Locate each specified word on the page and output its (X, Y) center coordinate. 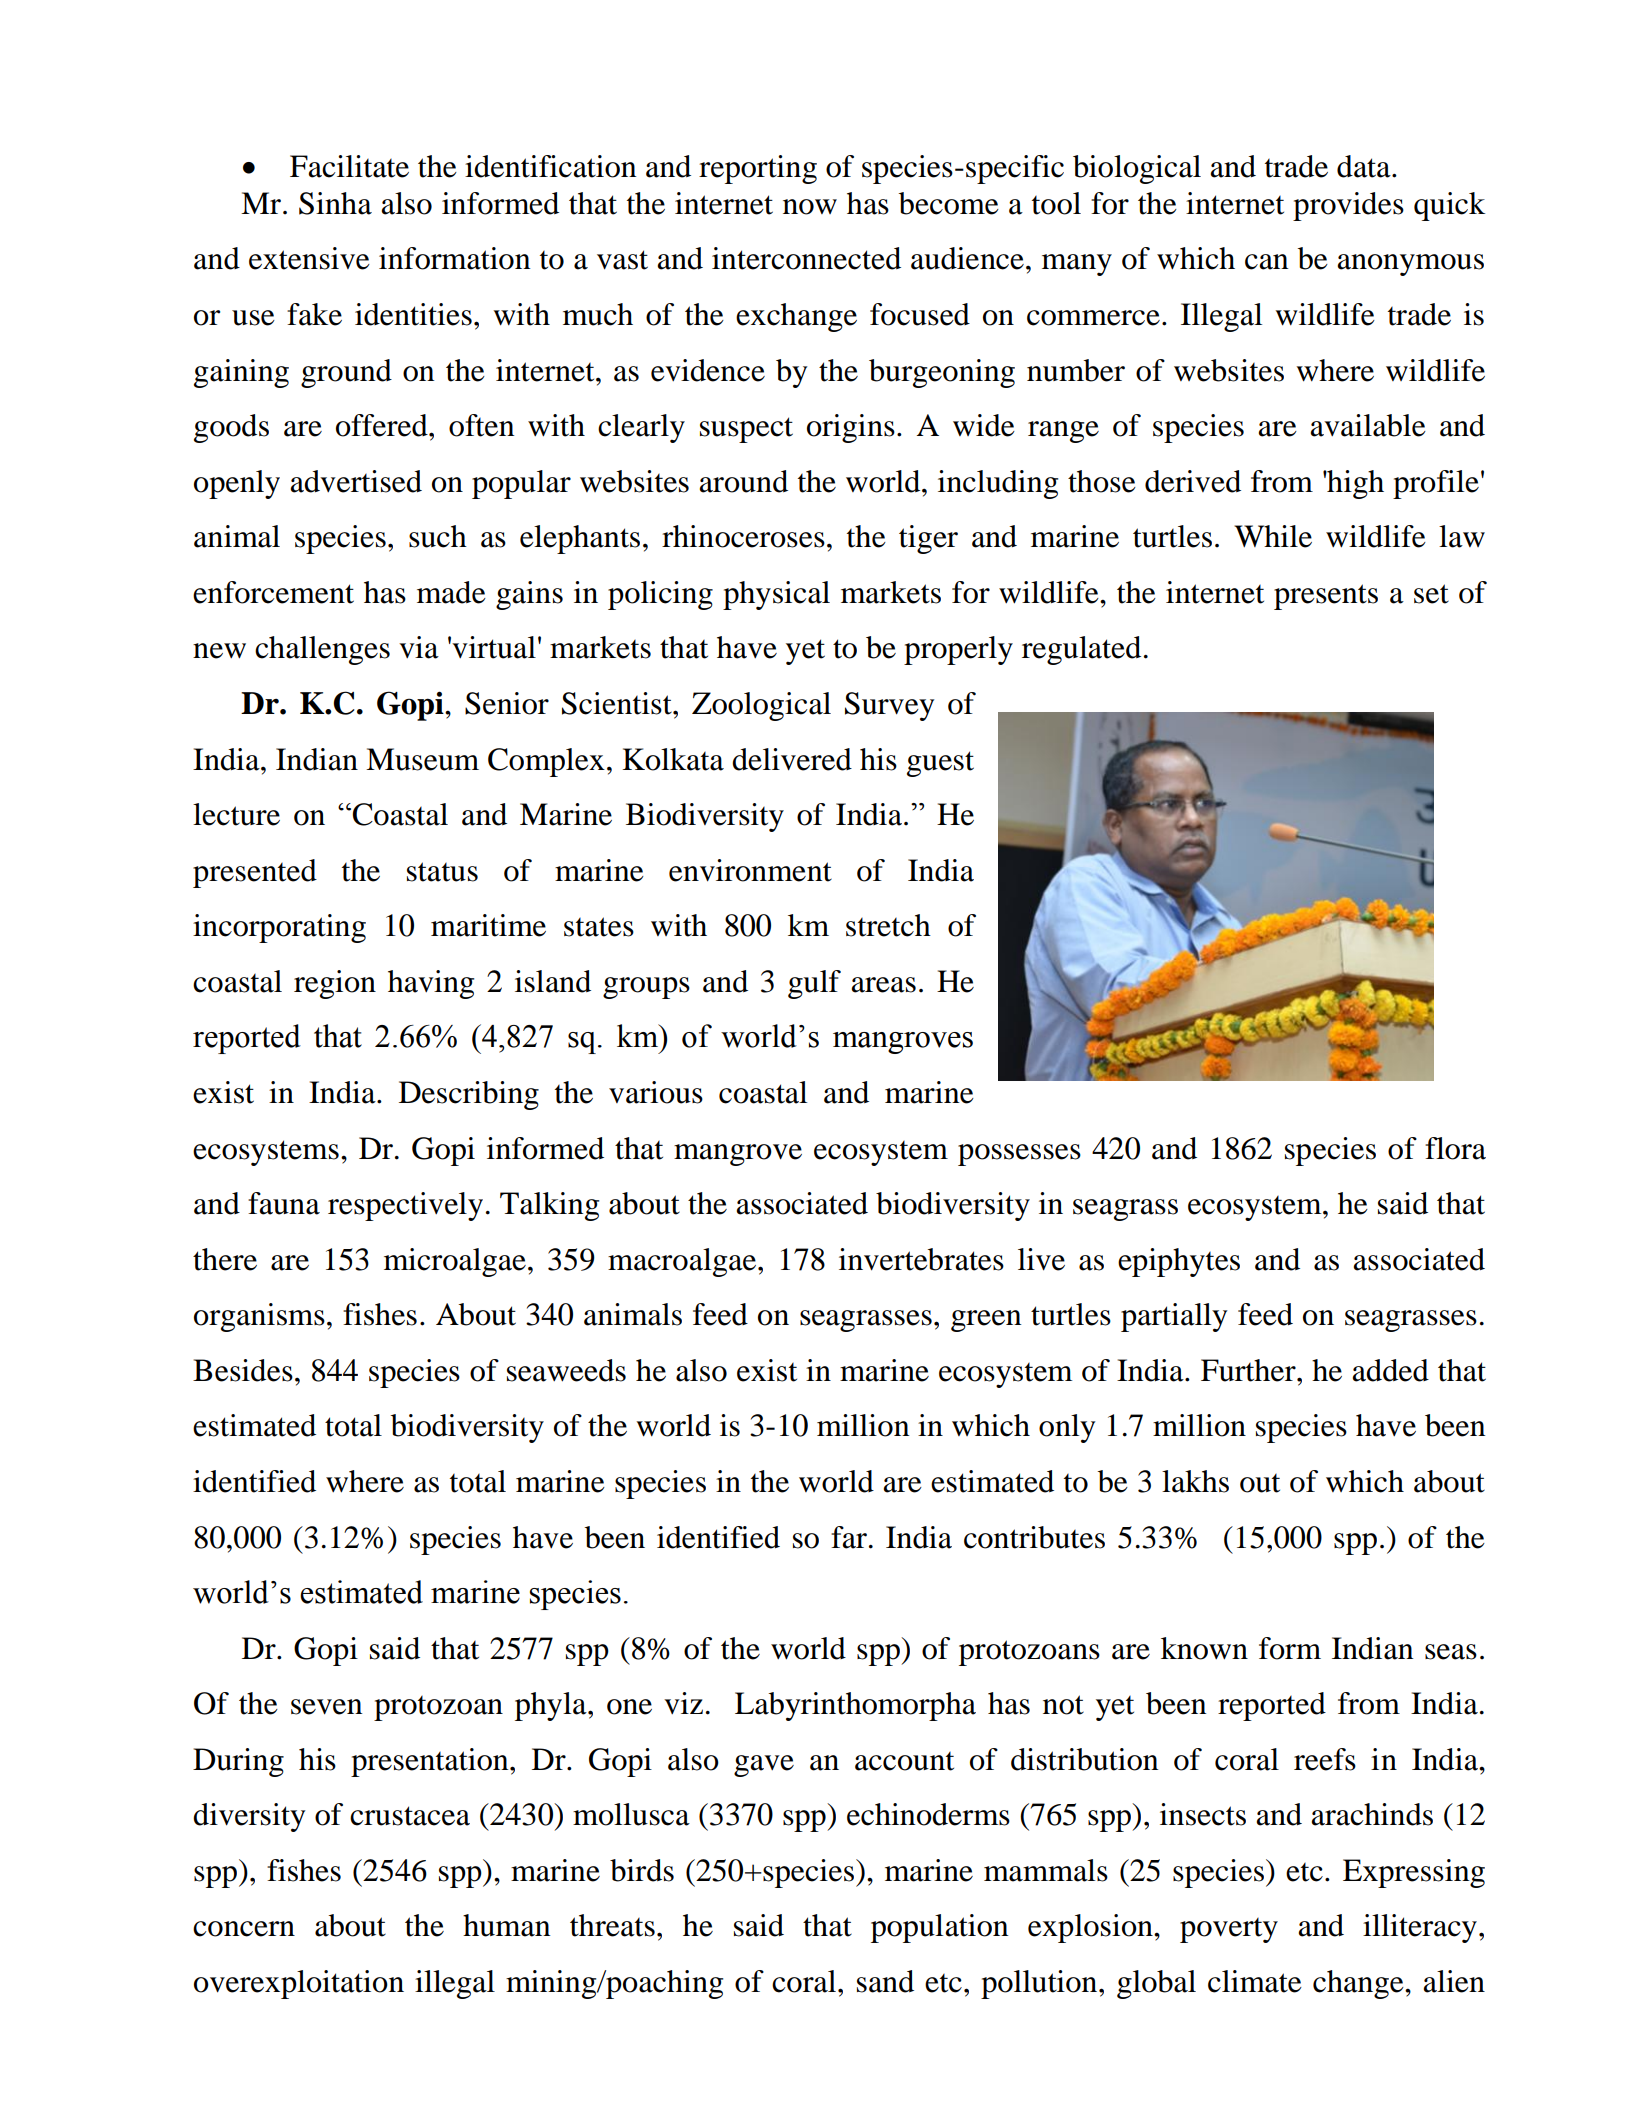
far (849, 1537)
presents (1326, 597)
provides (1348, 206)
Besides (243, 1370)
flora (1455, 1148)
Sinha (335, 203)
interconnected (806, 258)
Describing (469, 1095)
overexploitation (299, 1984)
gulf (814, 984)
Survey (889, 706)
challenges (322, 650)
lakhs (1195, 1481)
